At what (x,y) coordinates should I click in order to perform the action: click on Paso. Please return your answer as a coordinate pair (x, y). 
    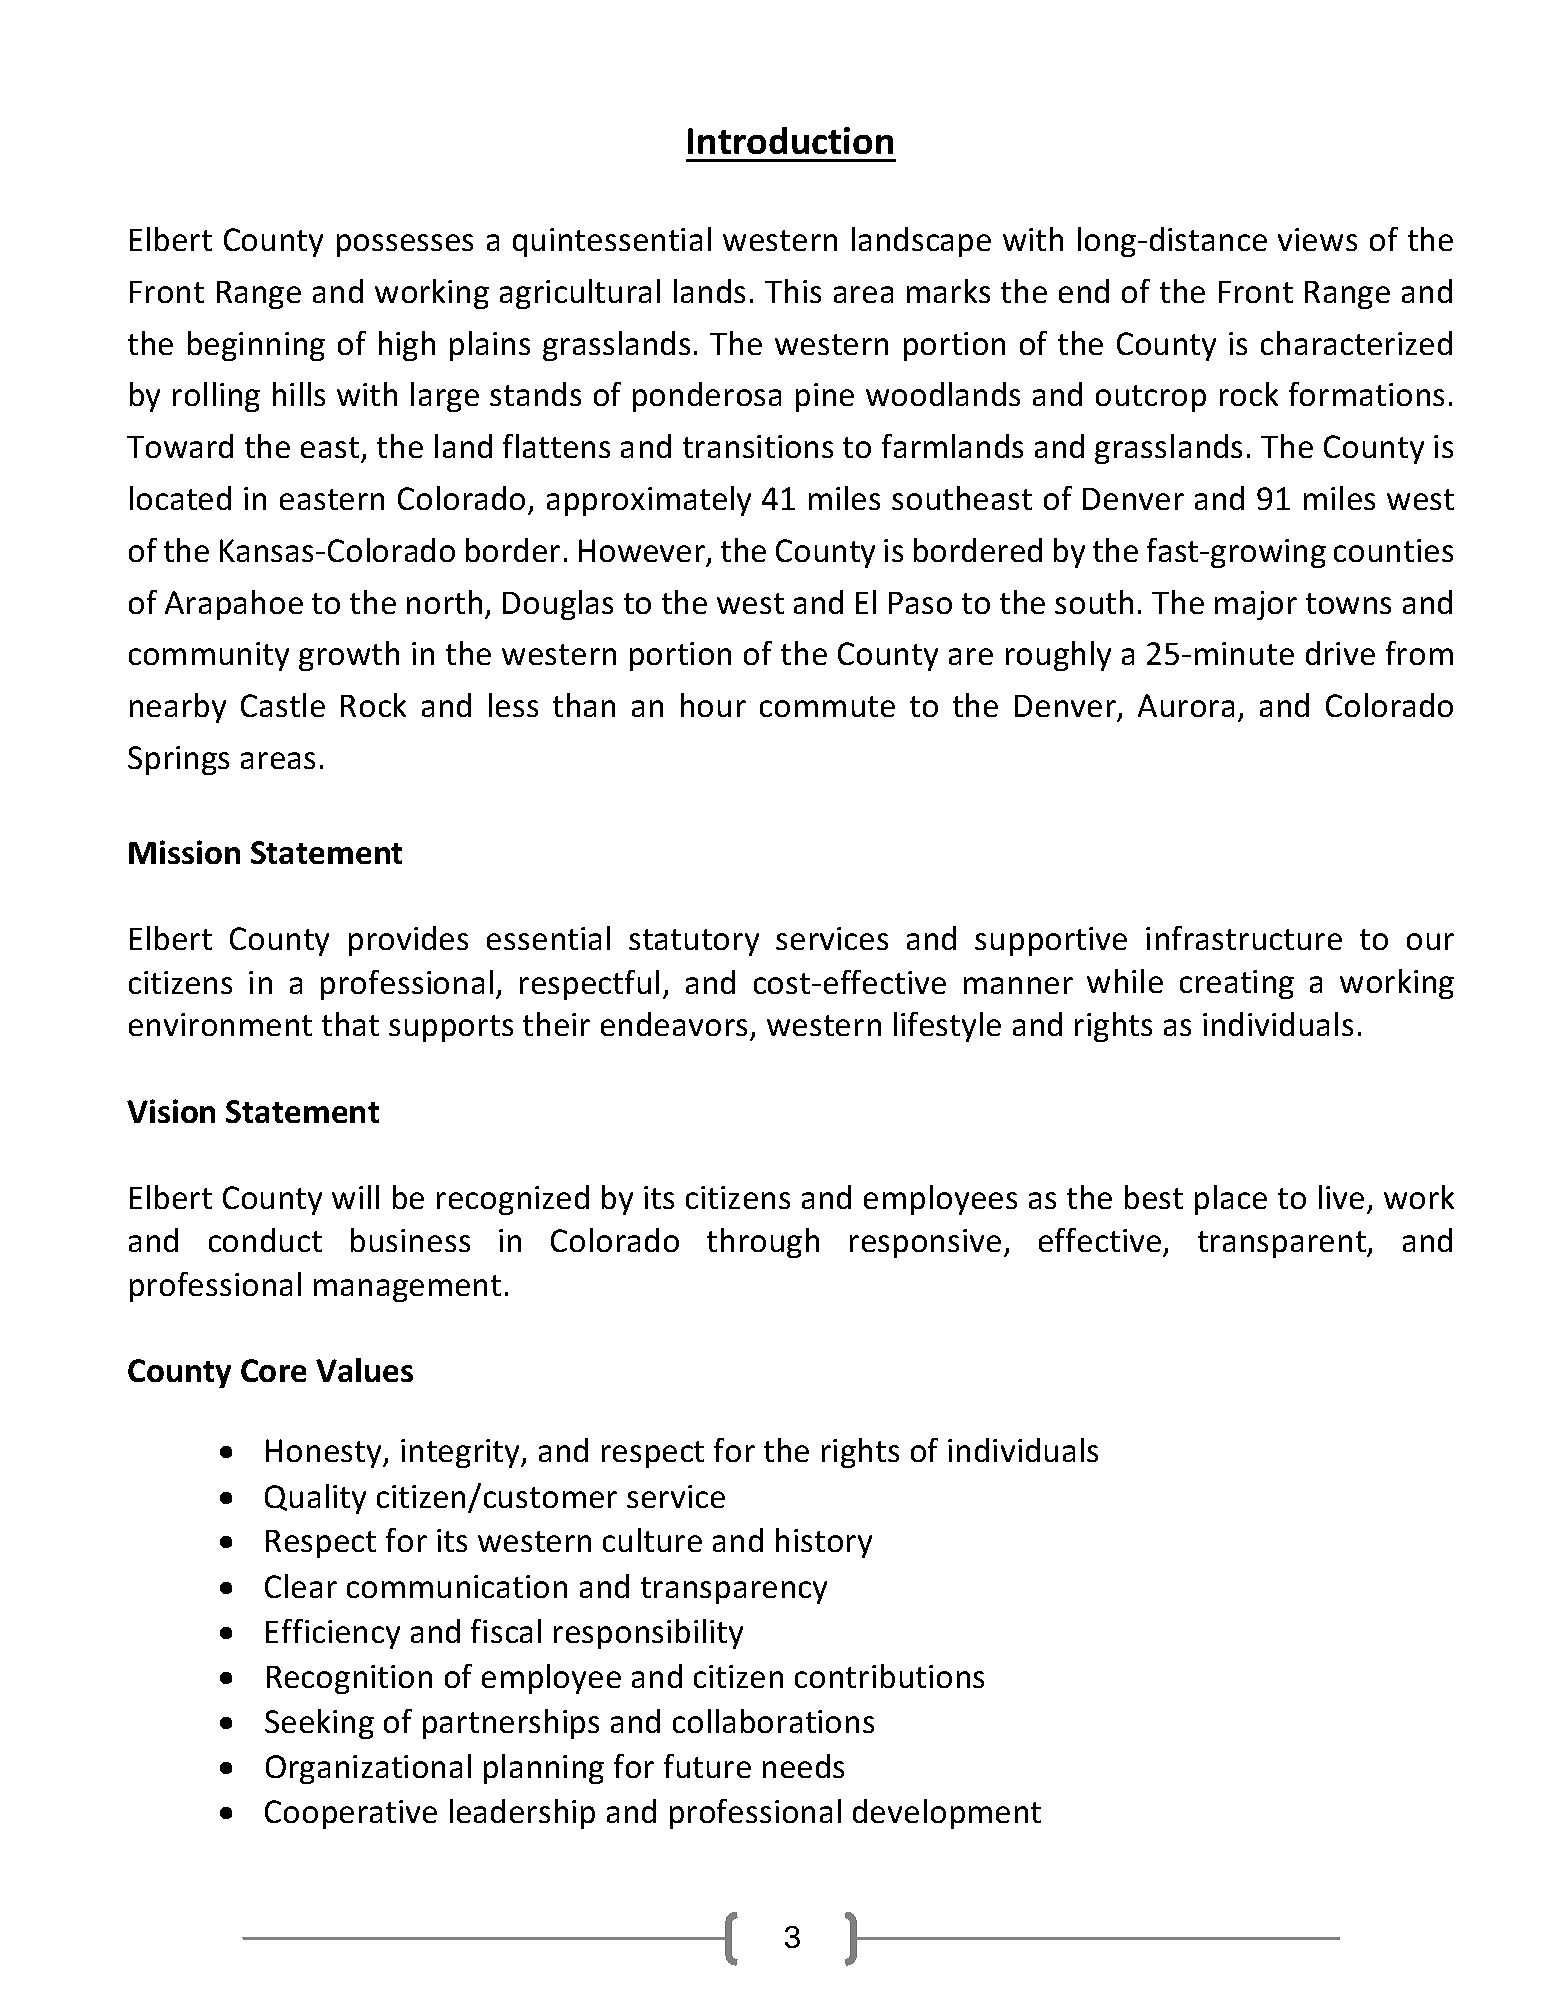
    Looking at the image, I should click on (920, 603).
